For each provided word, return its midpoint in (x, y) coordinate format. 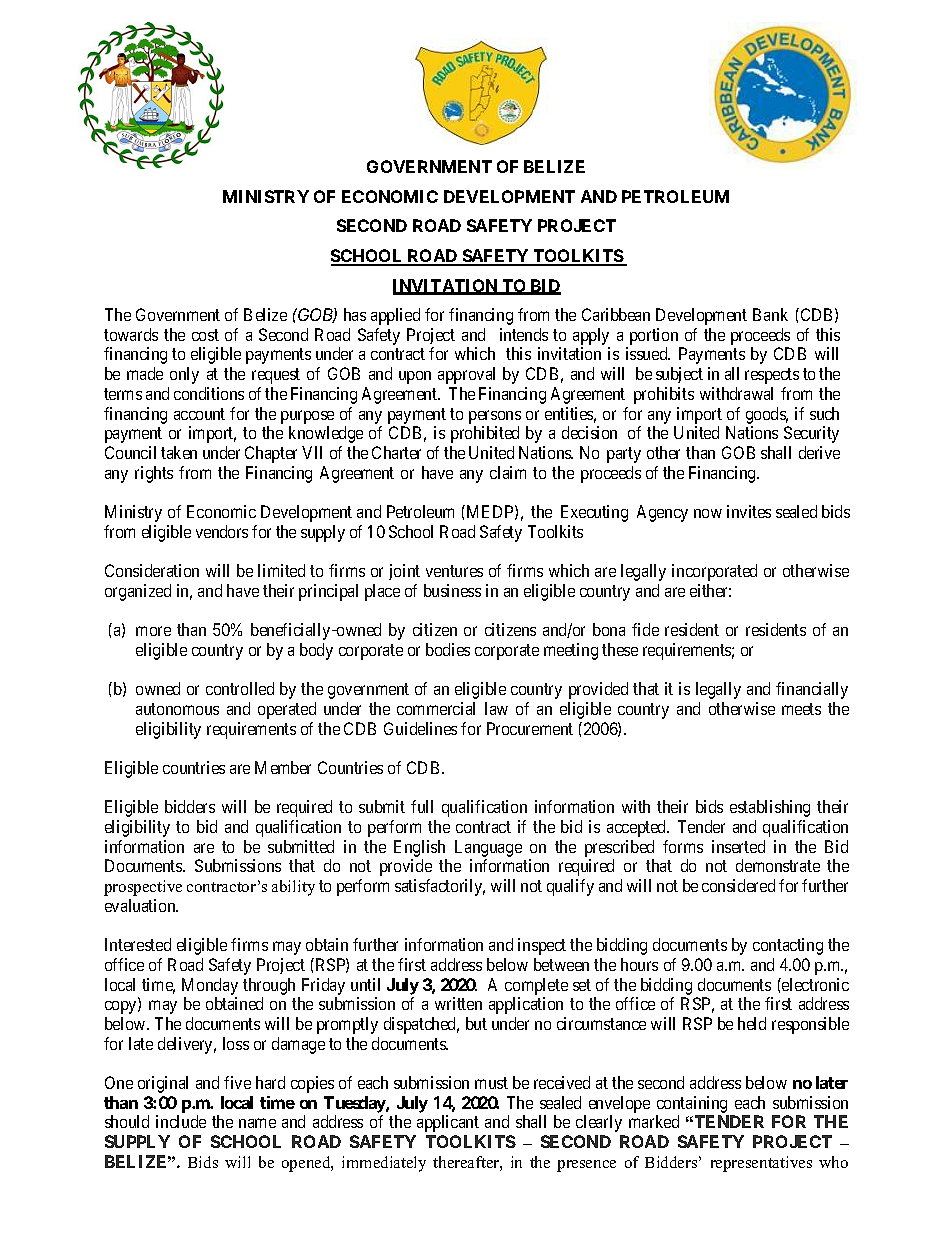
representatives (761, 1164)
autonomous (177, 709)
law (496, 708)
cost (205, 335)
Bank (770, 314)
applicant (448, 1123)
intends (524, 334)
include (181, 1121)
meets (801, 709)
